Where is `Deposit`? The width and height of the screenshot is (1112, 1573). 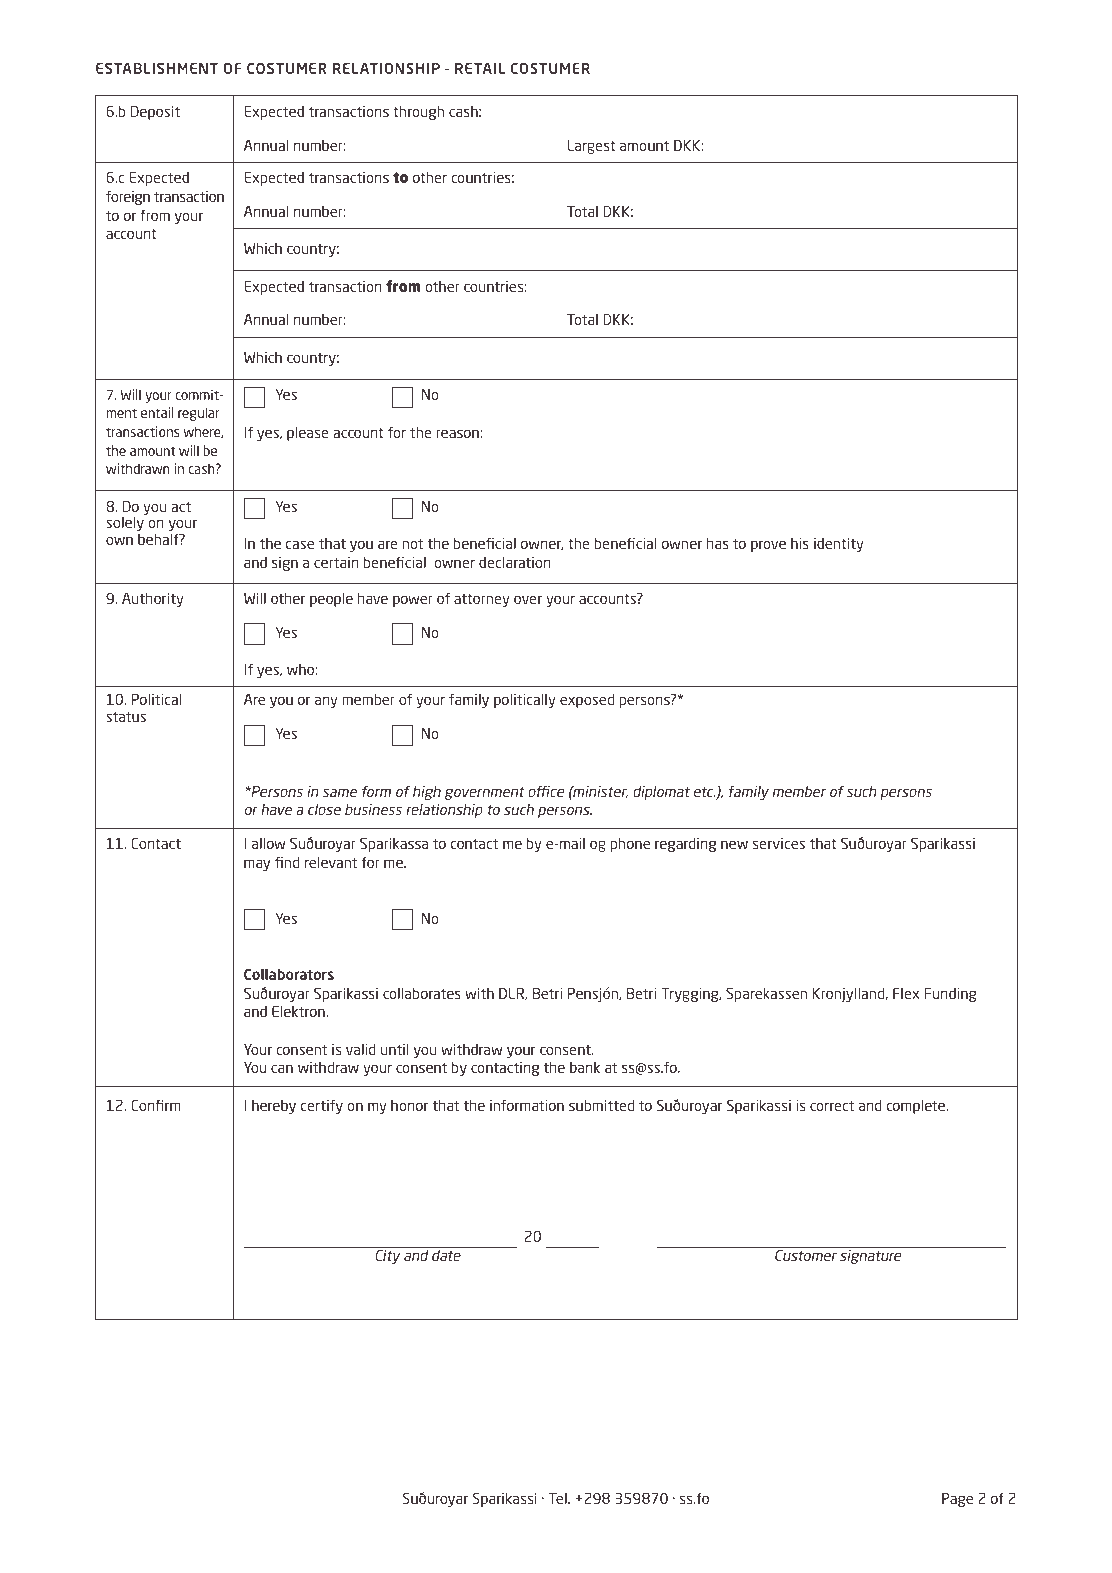 Deposit is located at coordinates (155, 112).
